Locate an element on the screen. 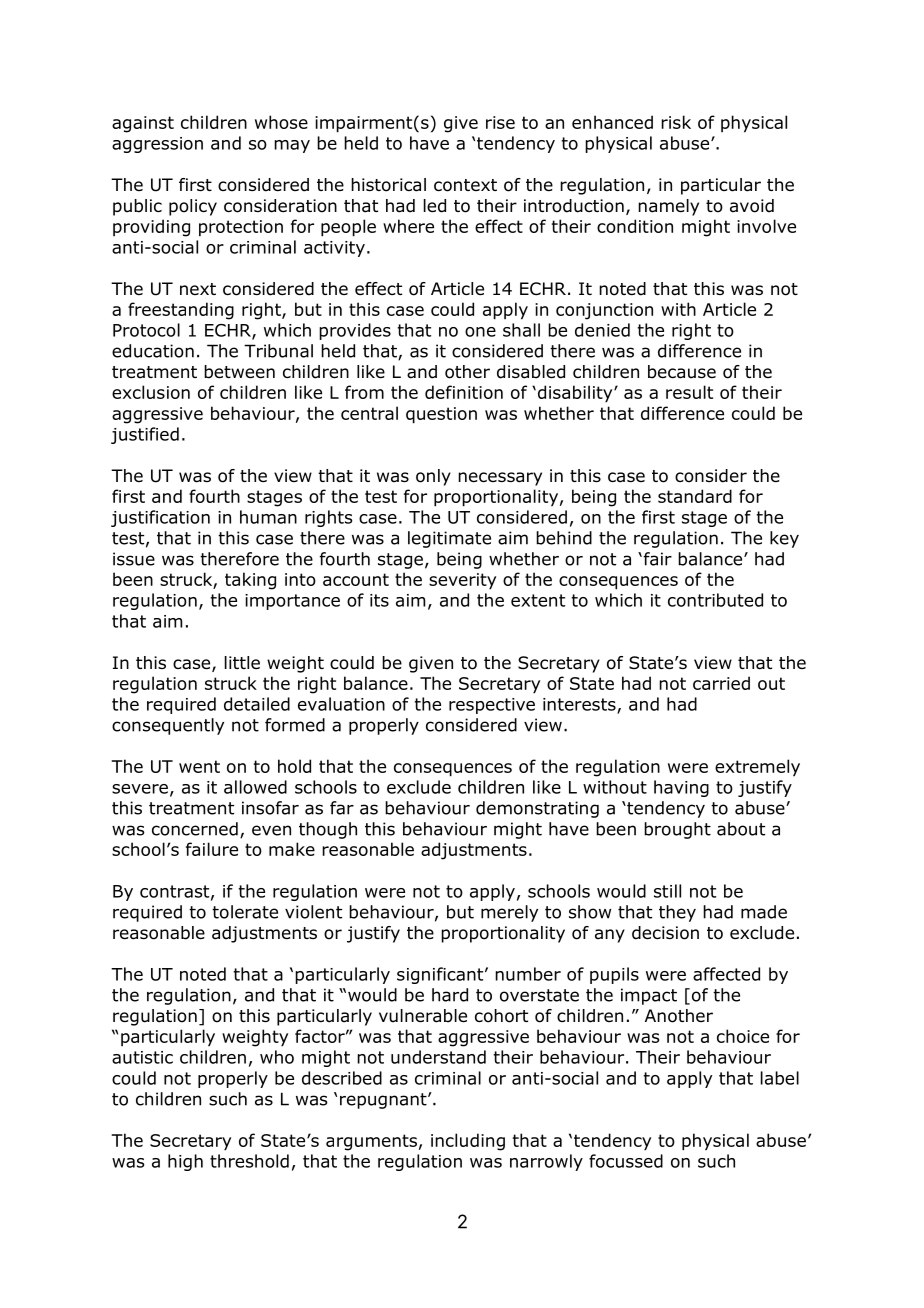 Image resolution: width=924 pixels, height=1308 pixels. only is located at coordinates (433, 477).
